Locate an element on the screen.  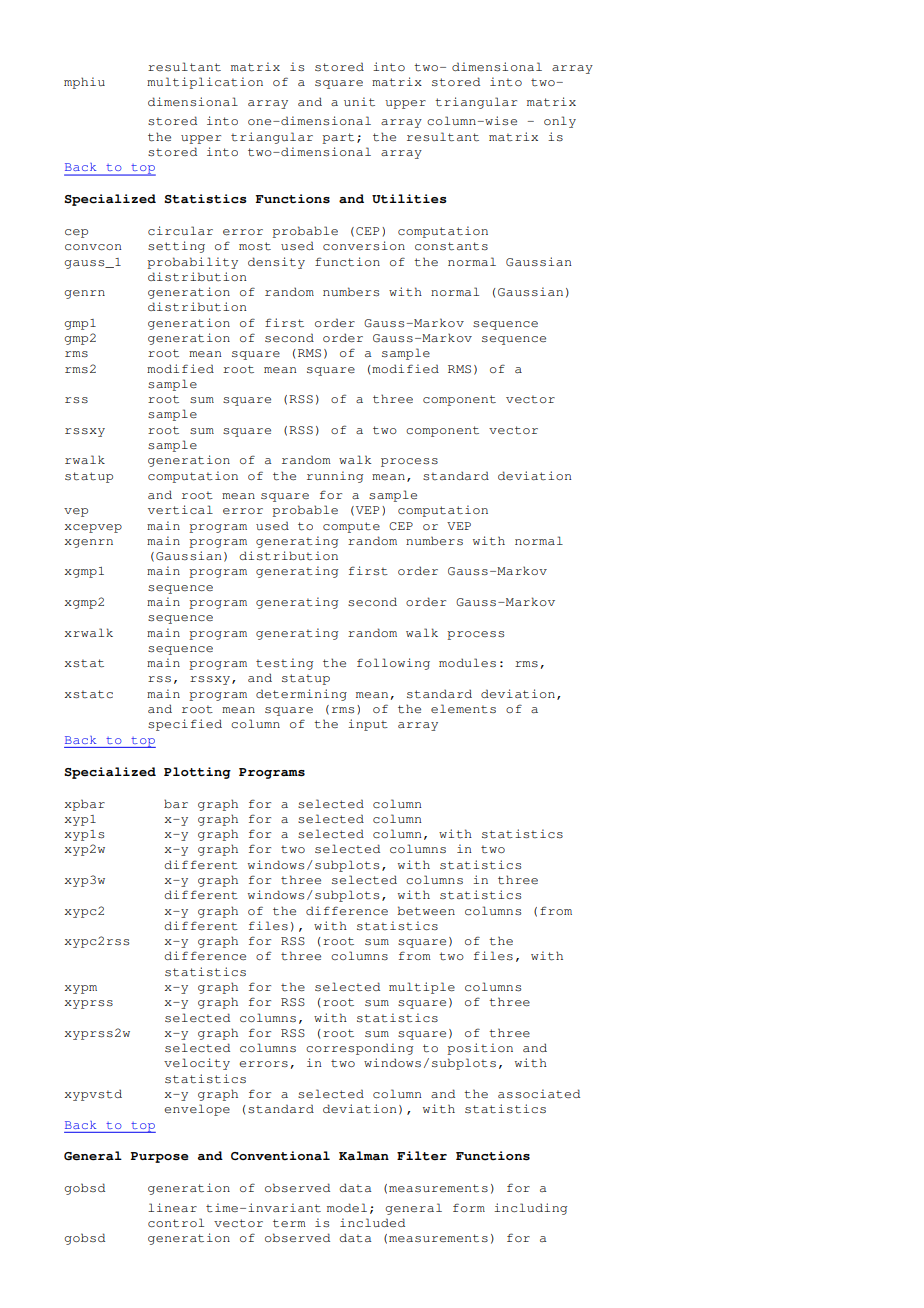
unit is located at coordinates (359, 102).
